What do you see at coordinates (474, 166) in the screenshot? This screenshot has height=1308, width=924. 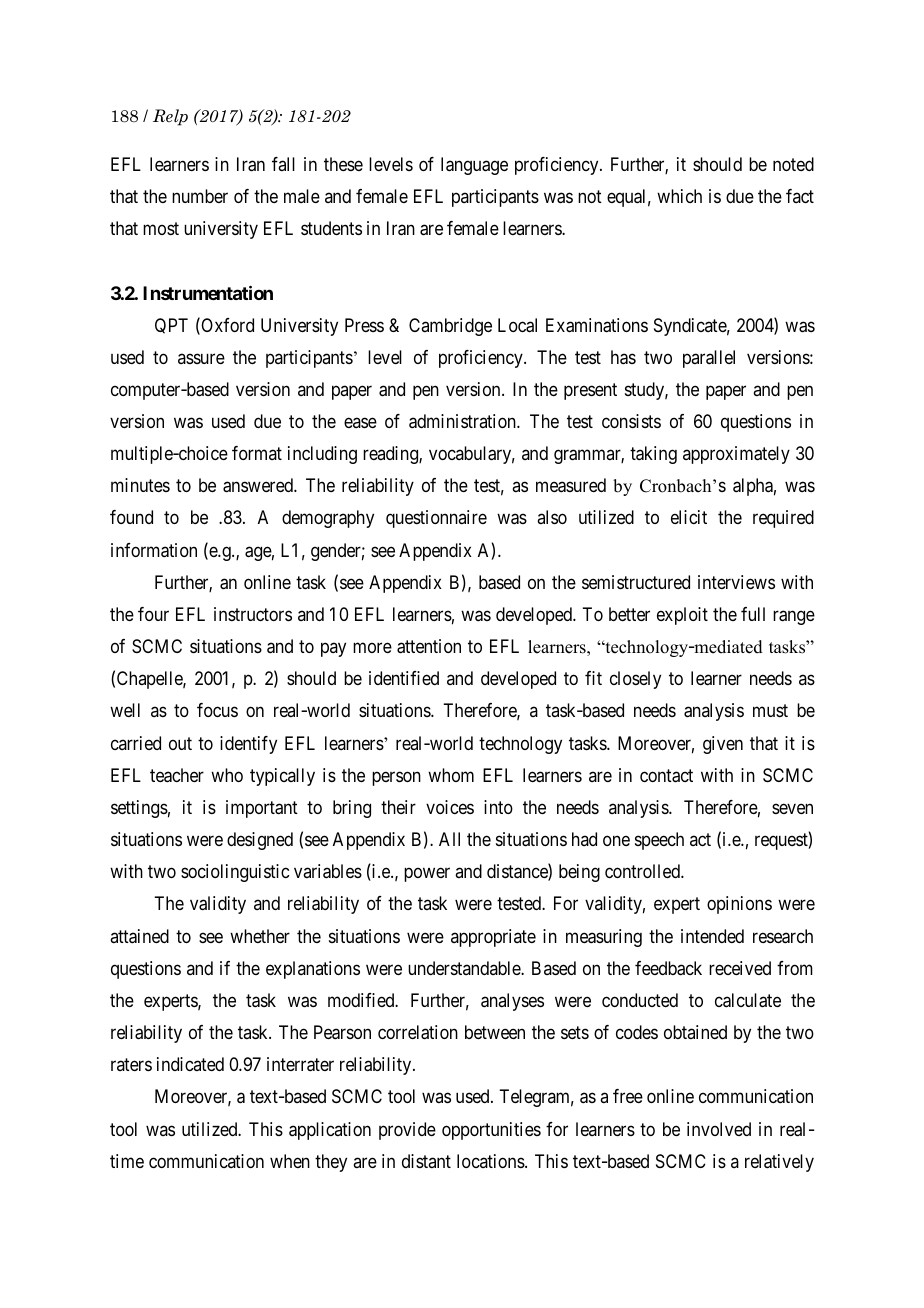 I see `language` at bounding box center [474, 166].
